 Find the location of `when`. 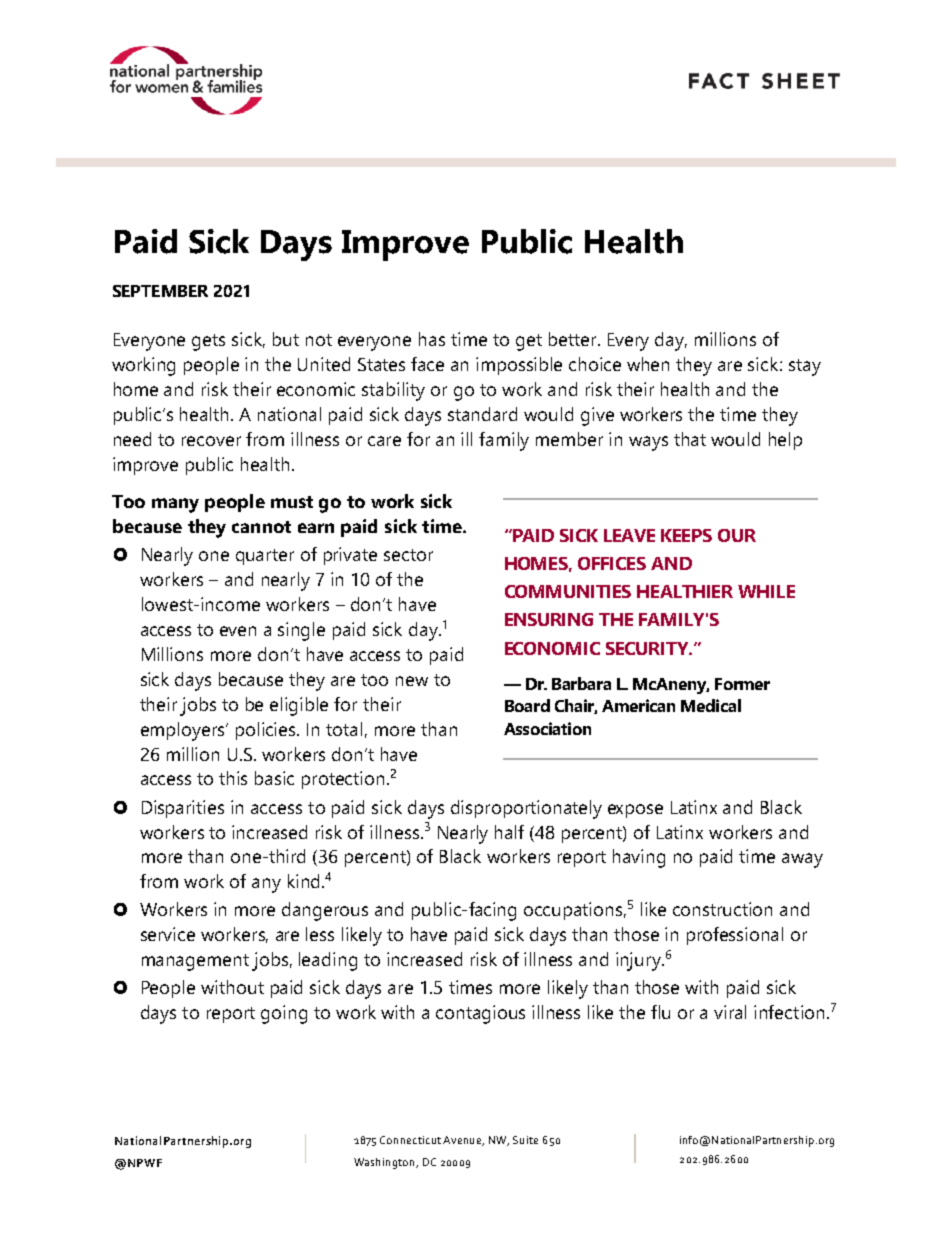

when is located at coordinates (648, 364).
